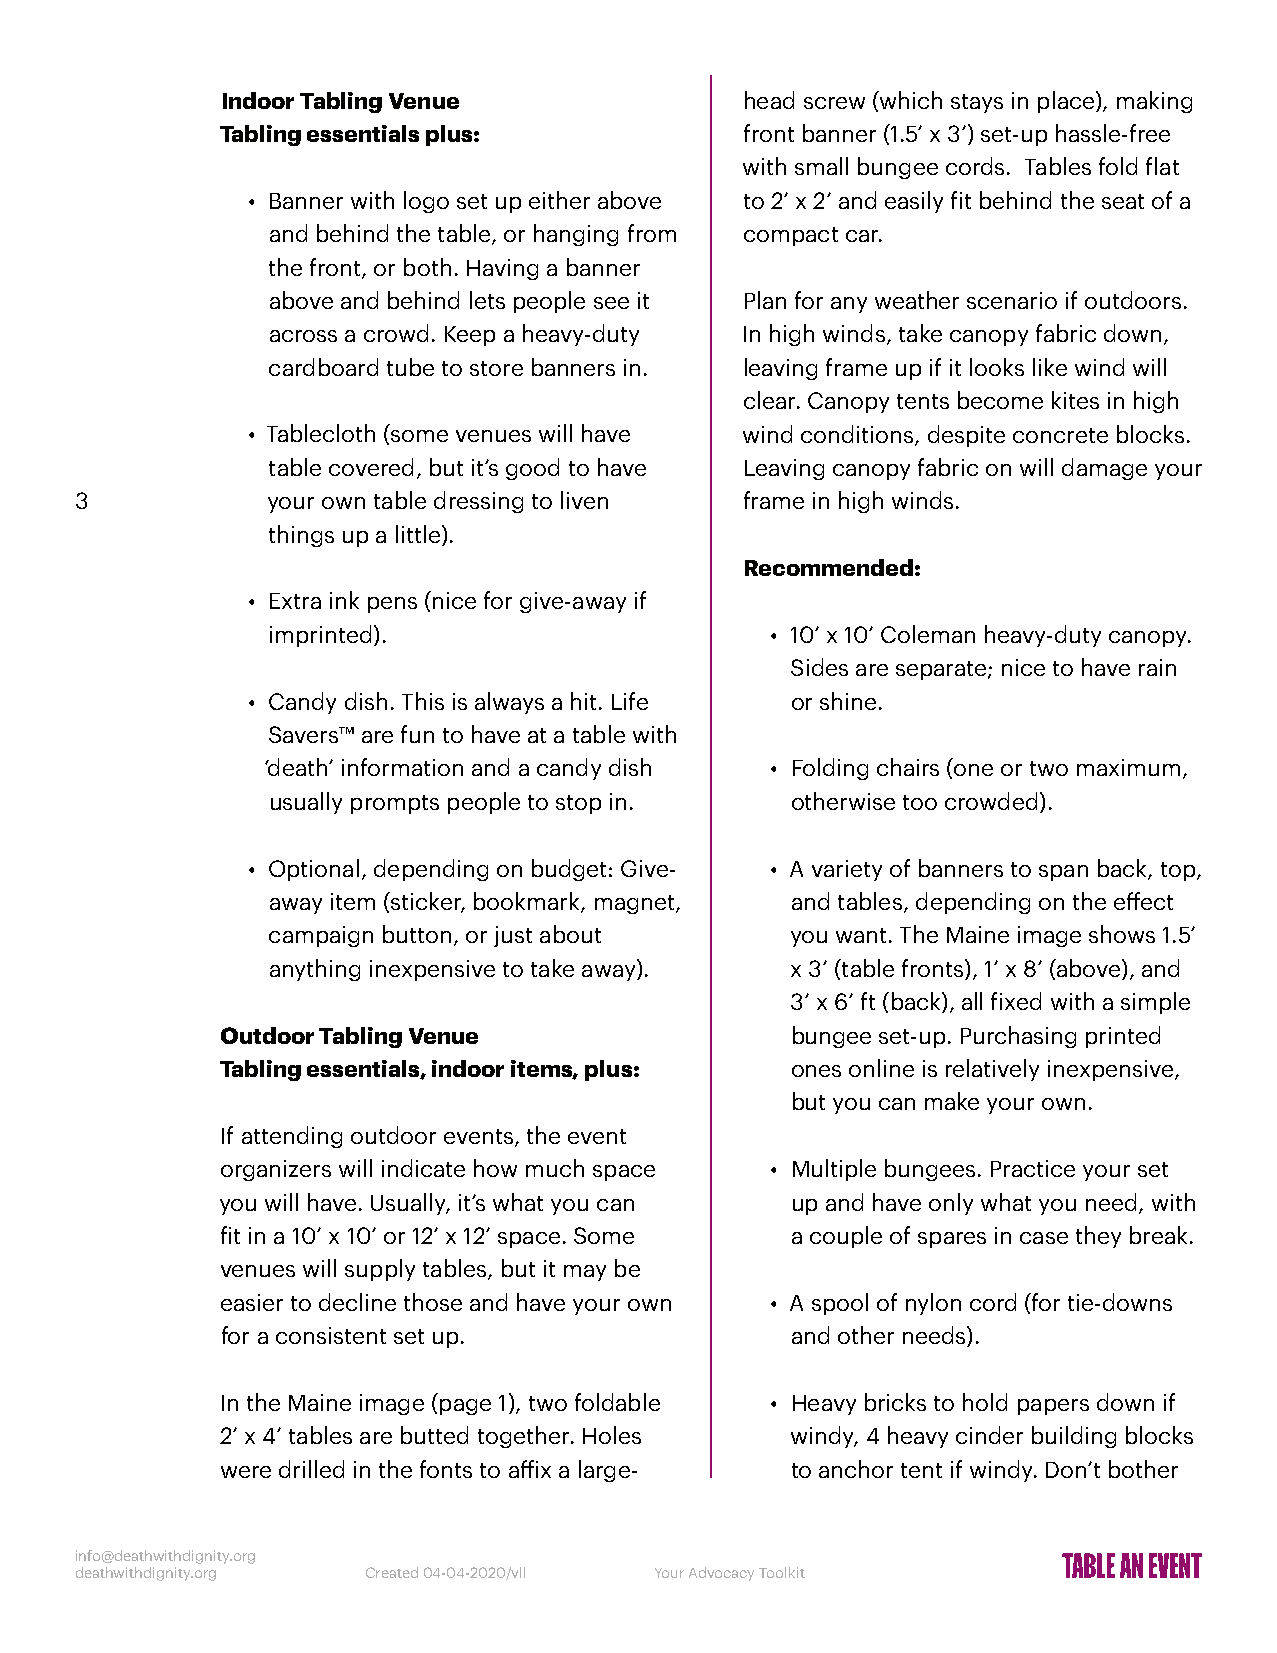 The image size is (1277, 1653). I want to click on prompts, so click(395, 804).
